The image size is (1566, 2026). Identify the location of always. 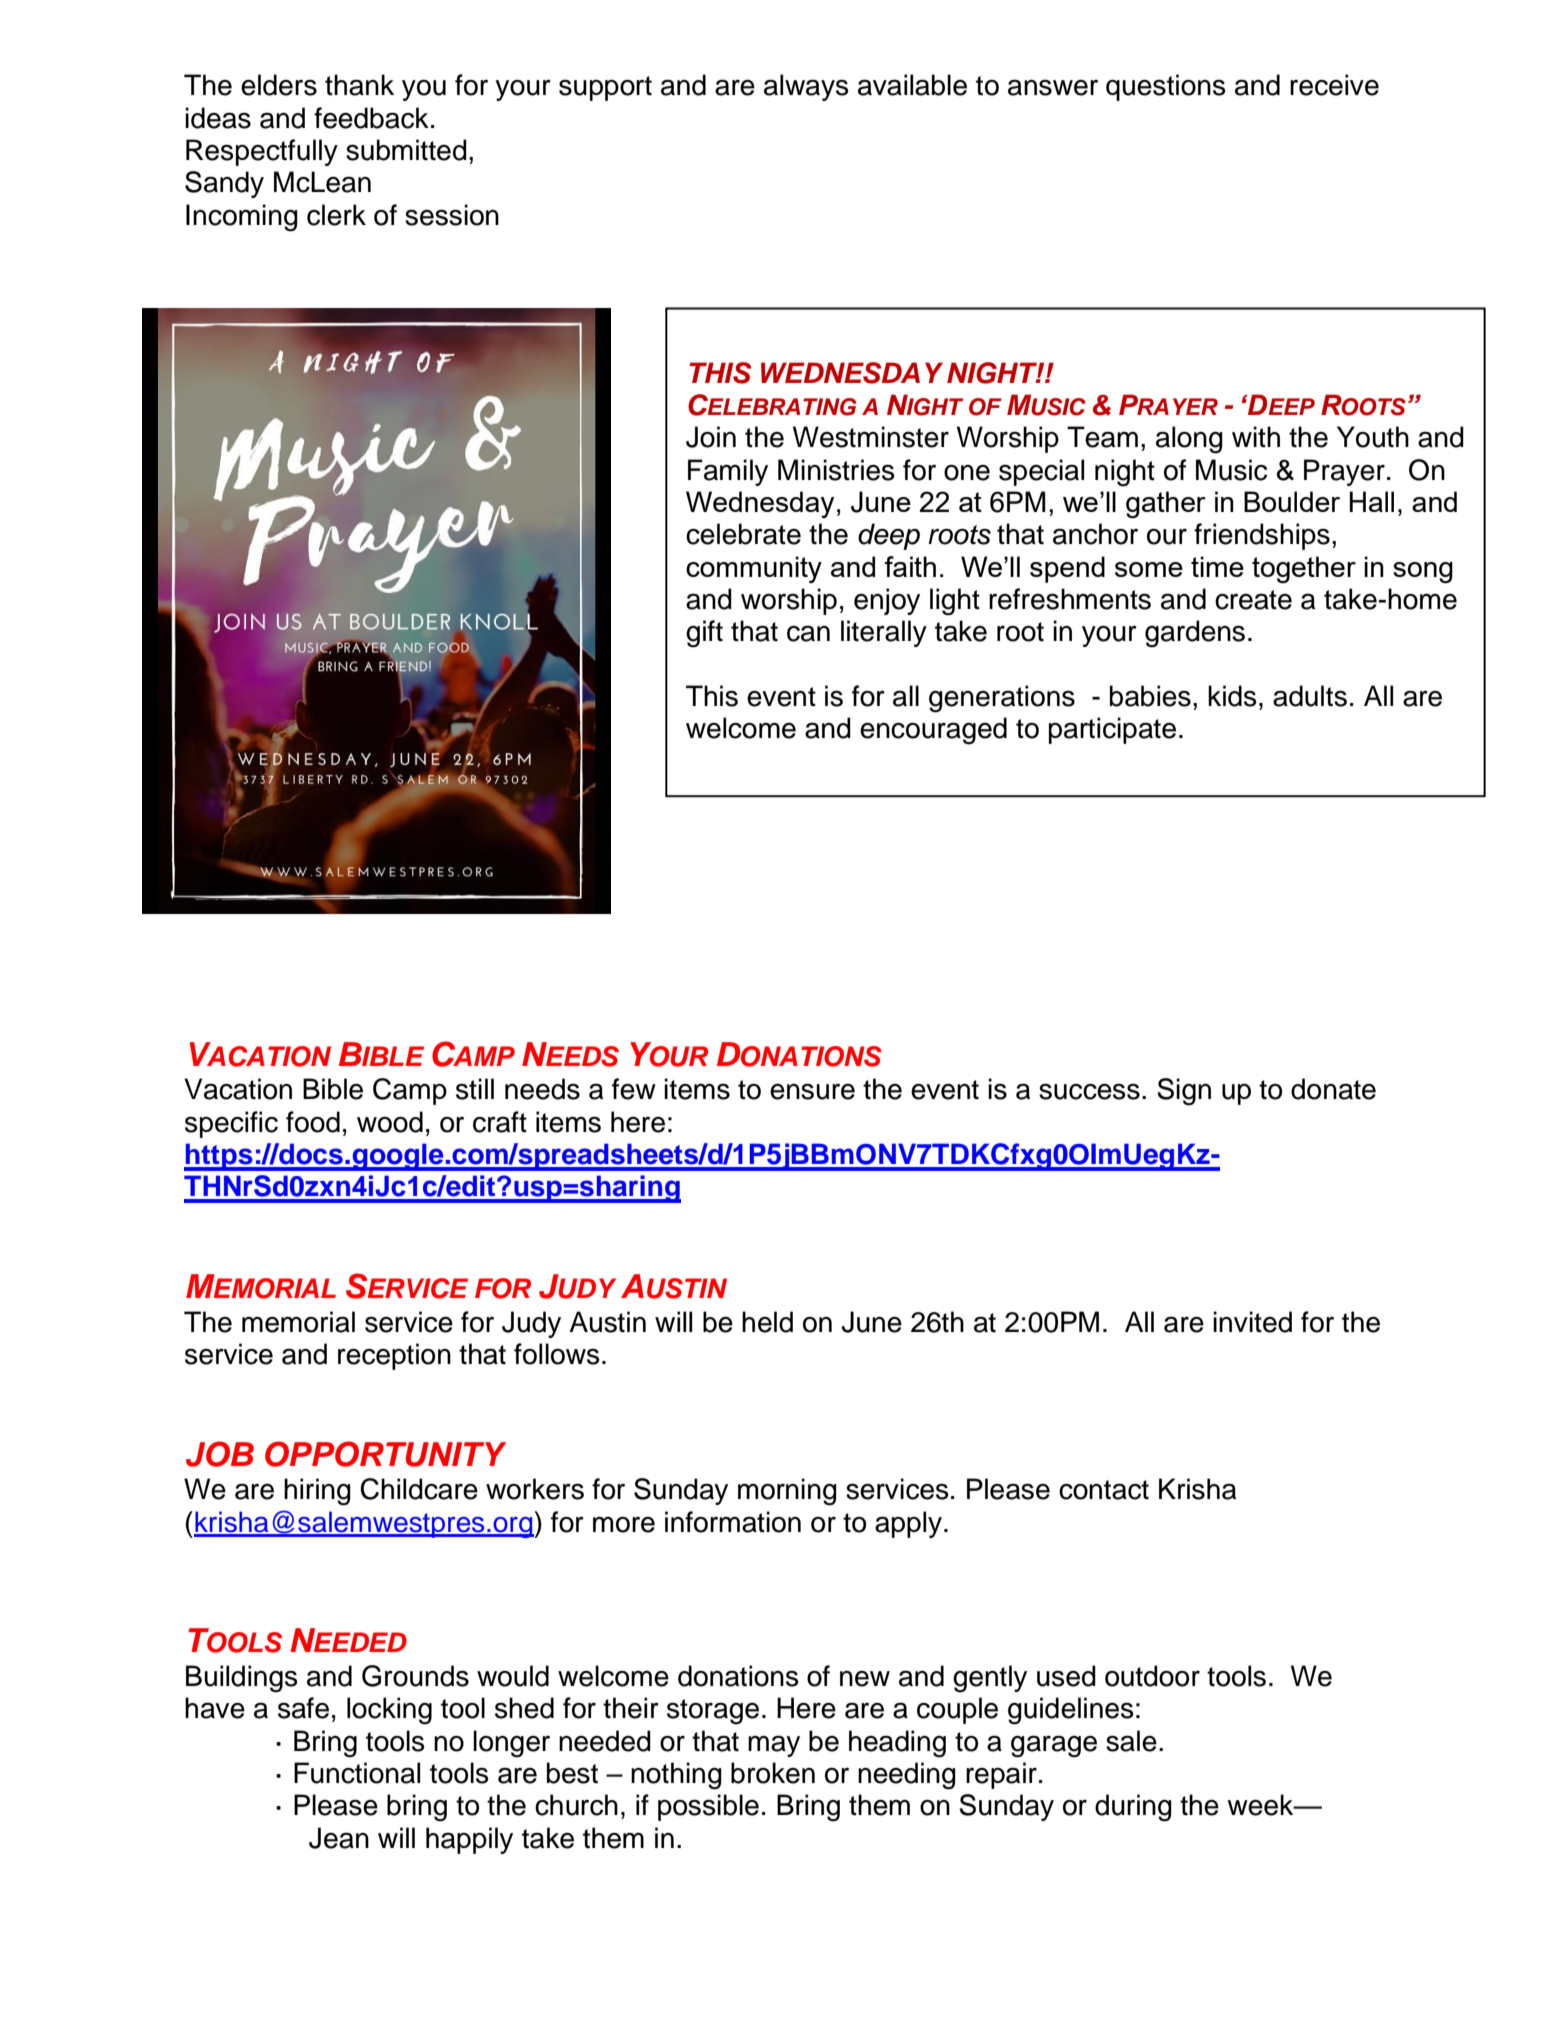
(806, 87).
